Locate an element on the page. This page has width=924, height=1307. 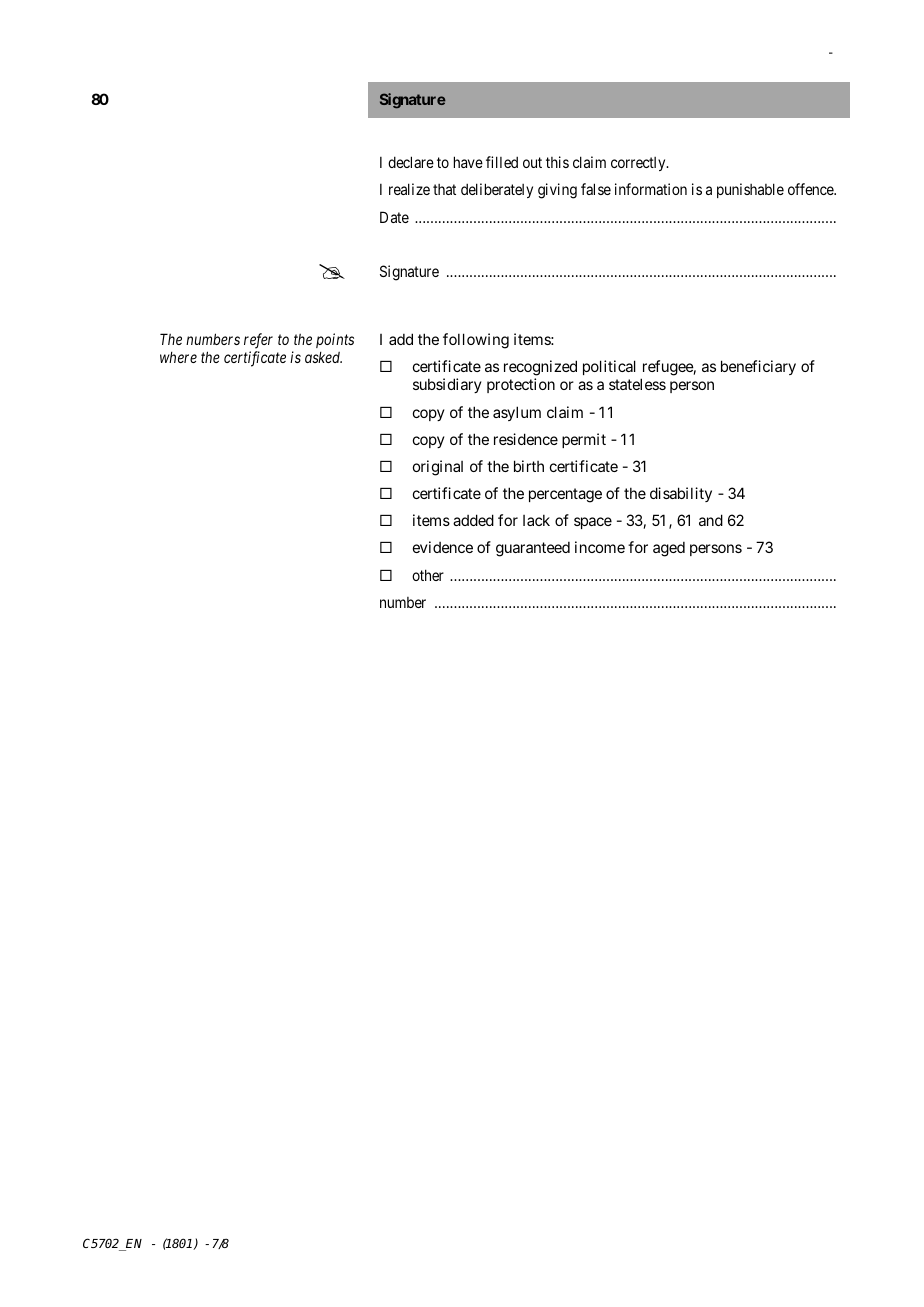
filled is located at coordinates (502, 162).
